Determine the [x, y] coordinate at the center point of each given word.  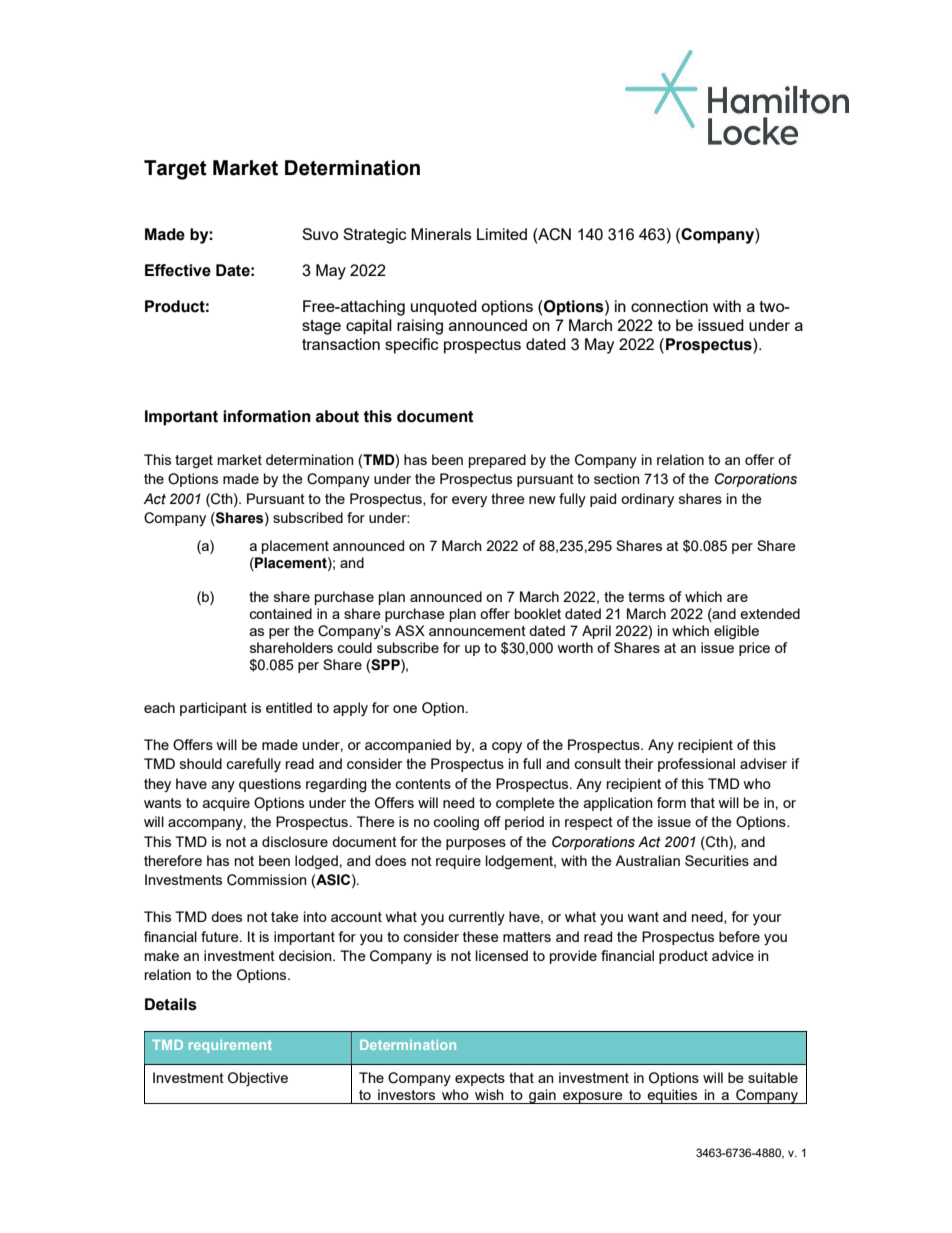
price [754, 649]
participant [213, 709]
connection [669, 306]
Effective [178, 270]
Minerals [441, 234]
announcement [477, 631]
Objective [258, 1079]
